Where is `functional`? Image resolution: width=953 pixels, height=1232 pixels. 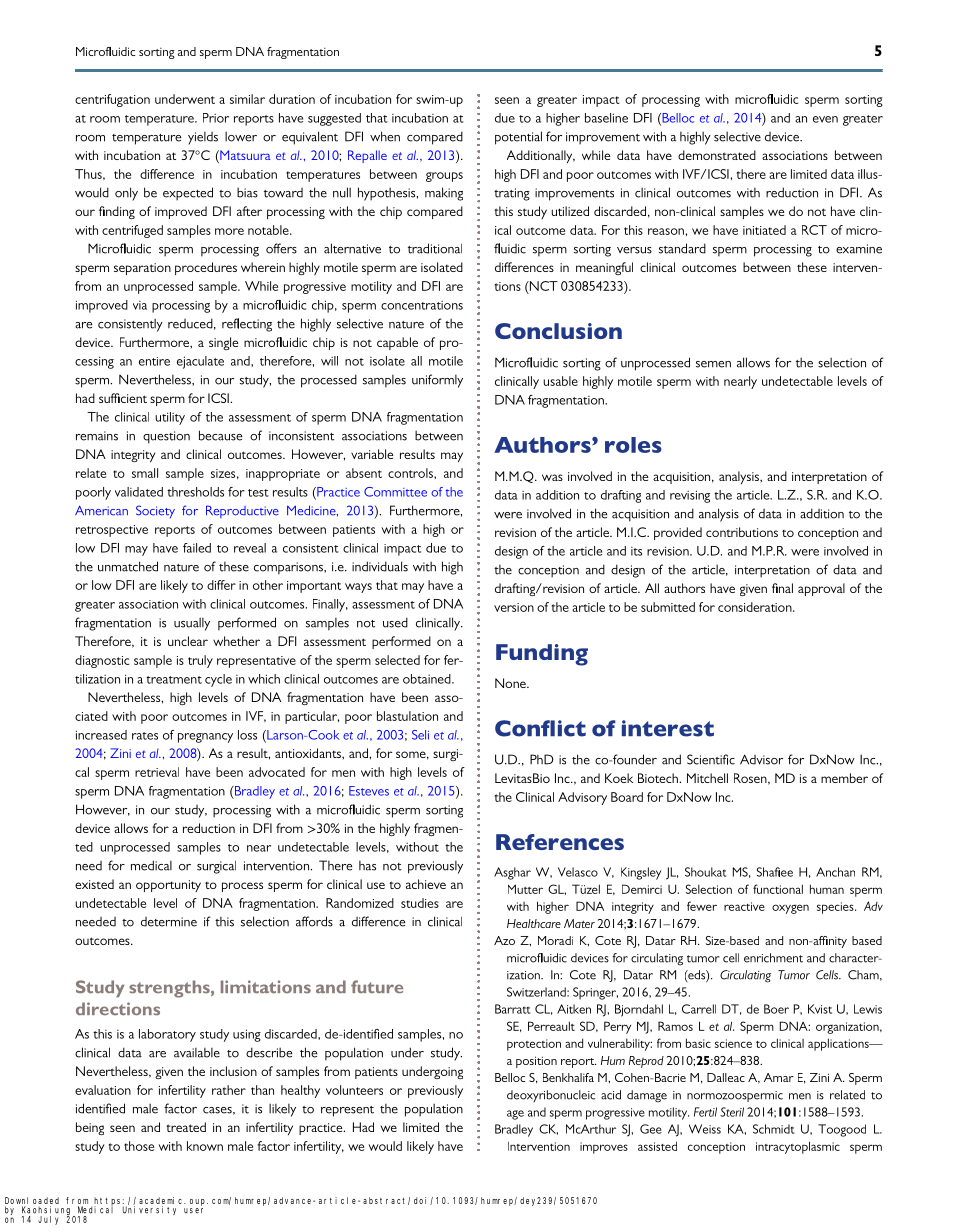
functional is located at coordinates (778, 889).
